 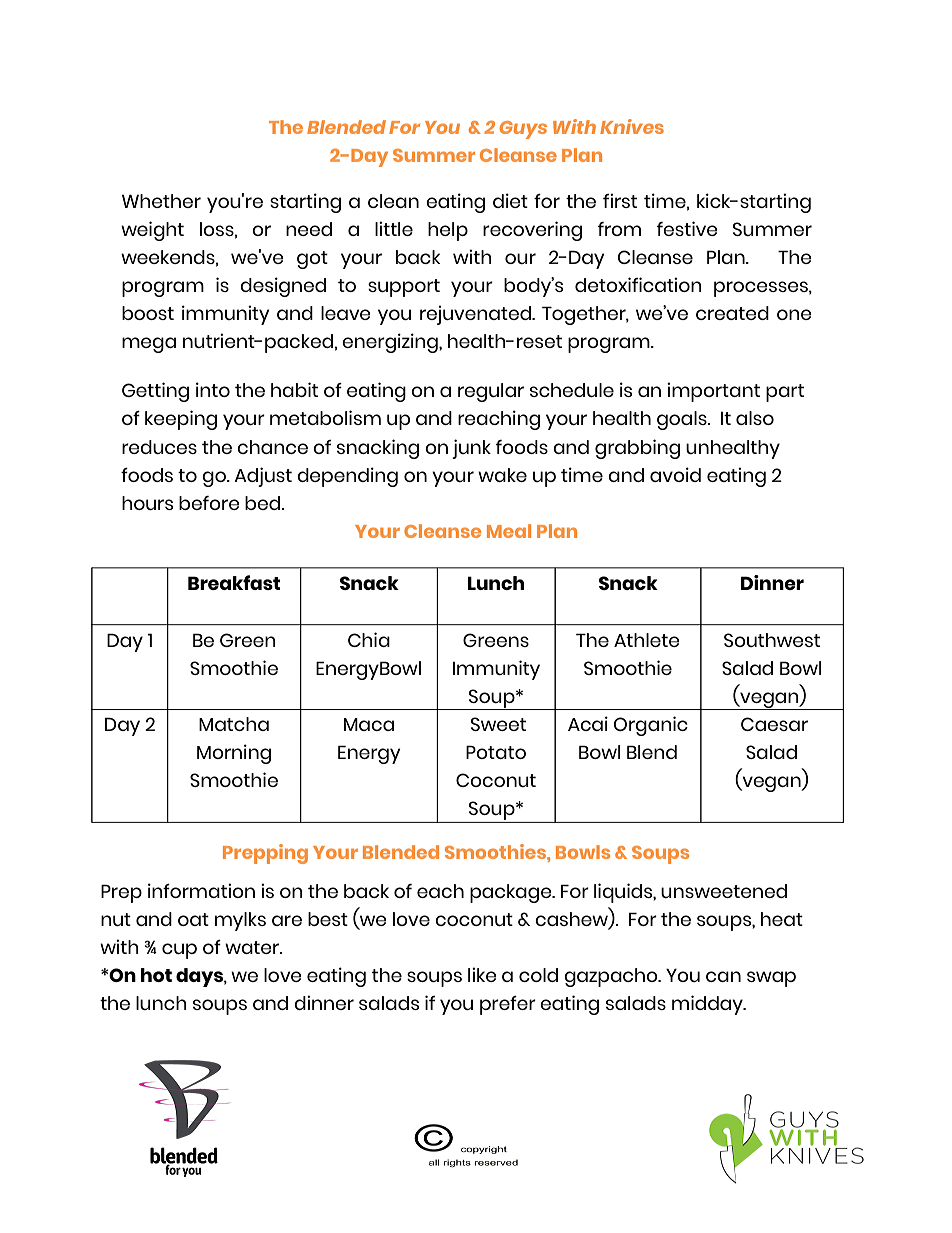 What do you see at coordinates (181, 420) in the image?
I see `keeping` at bounding box center [181, 420].
